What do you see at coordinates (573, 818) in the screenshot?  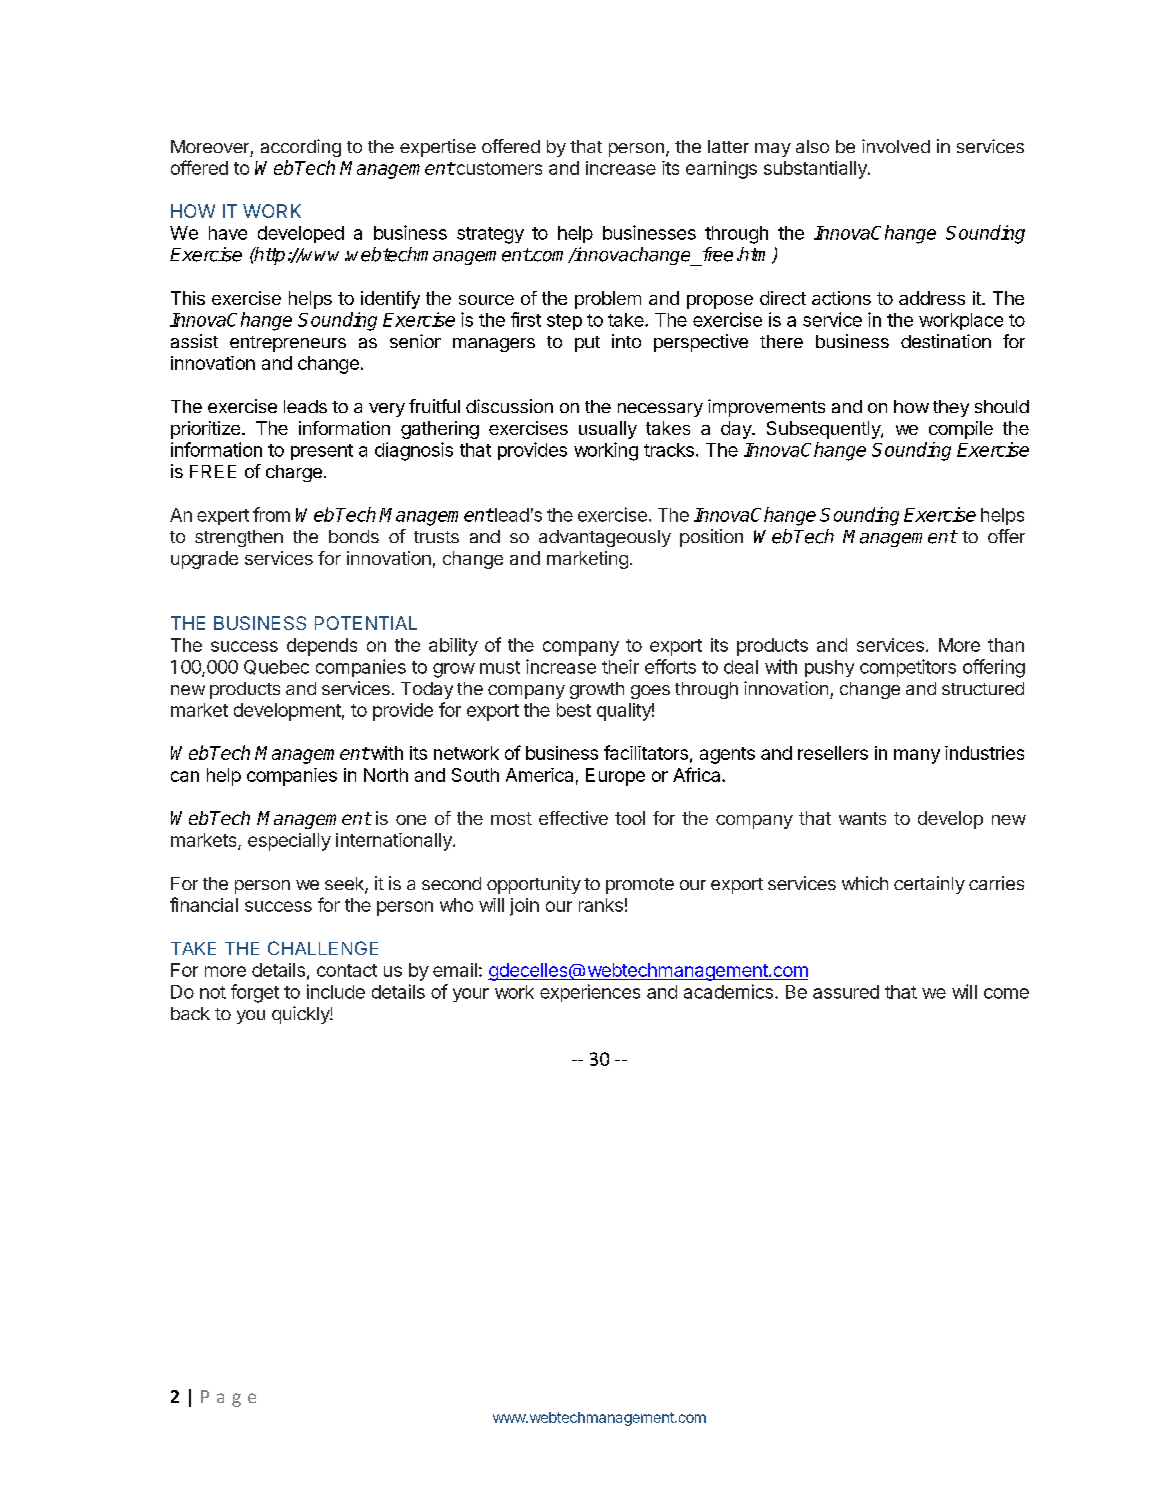 I see `effective` at bounding box center [573, 818].
